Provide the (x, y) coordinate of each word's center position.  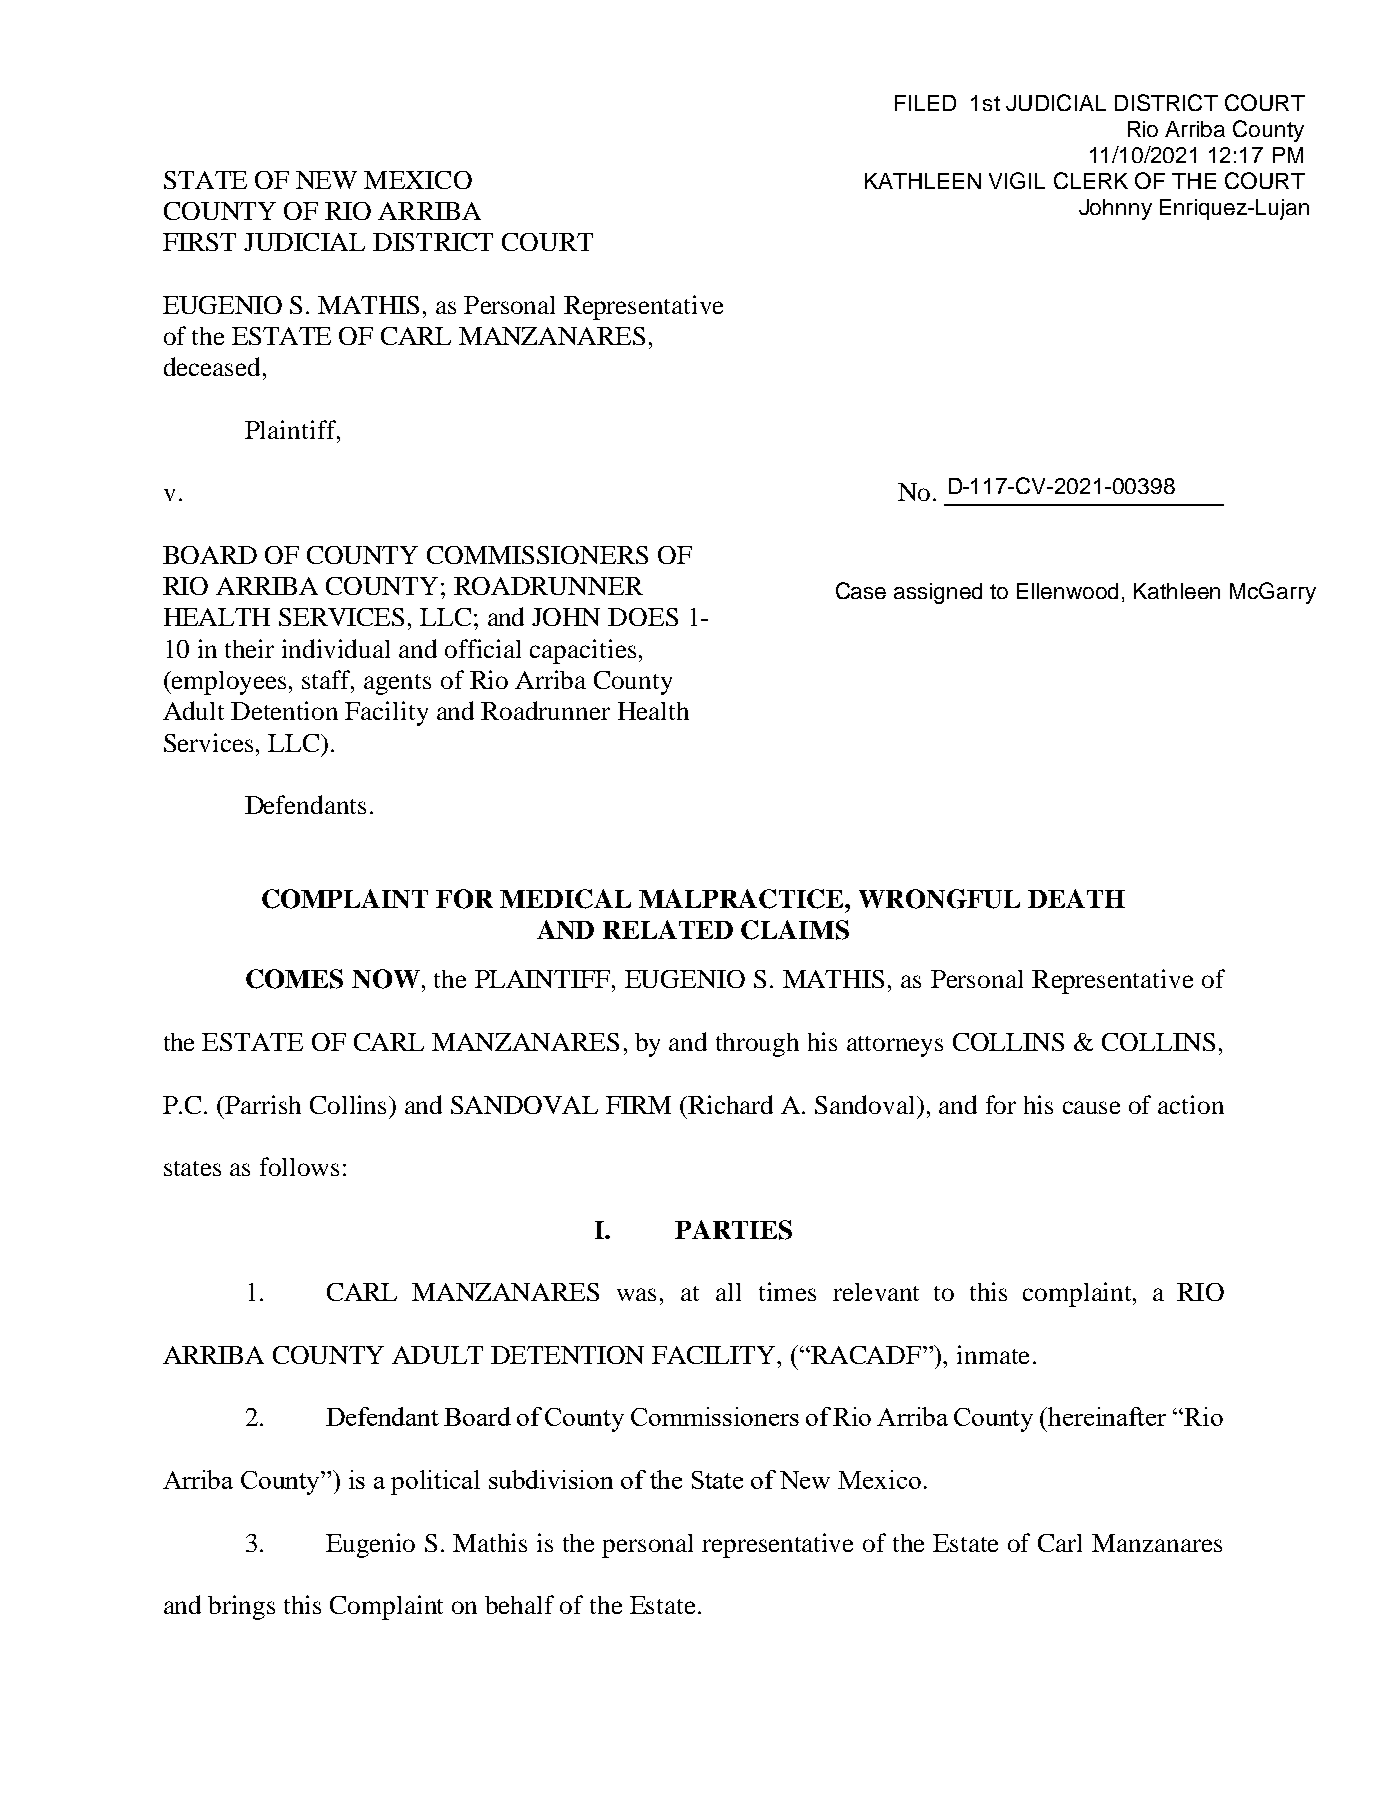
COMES (294, 979)
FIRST (199, 242)
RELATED (668, 929)
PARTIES (733, 1230)
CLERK (1091, 180)
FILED (925, 103)
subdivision (551, 1479)
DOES (643, 617)
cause (1091, 1107)
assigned (938, 593)
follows (299, 1166)
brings (241, 1607)
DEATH (1076, 898)
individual (336, 648)
